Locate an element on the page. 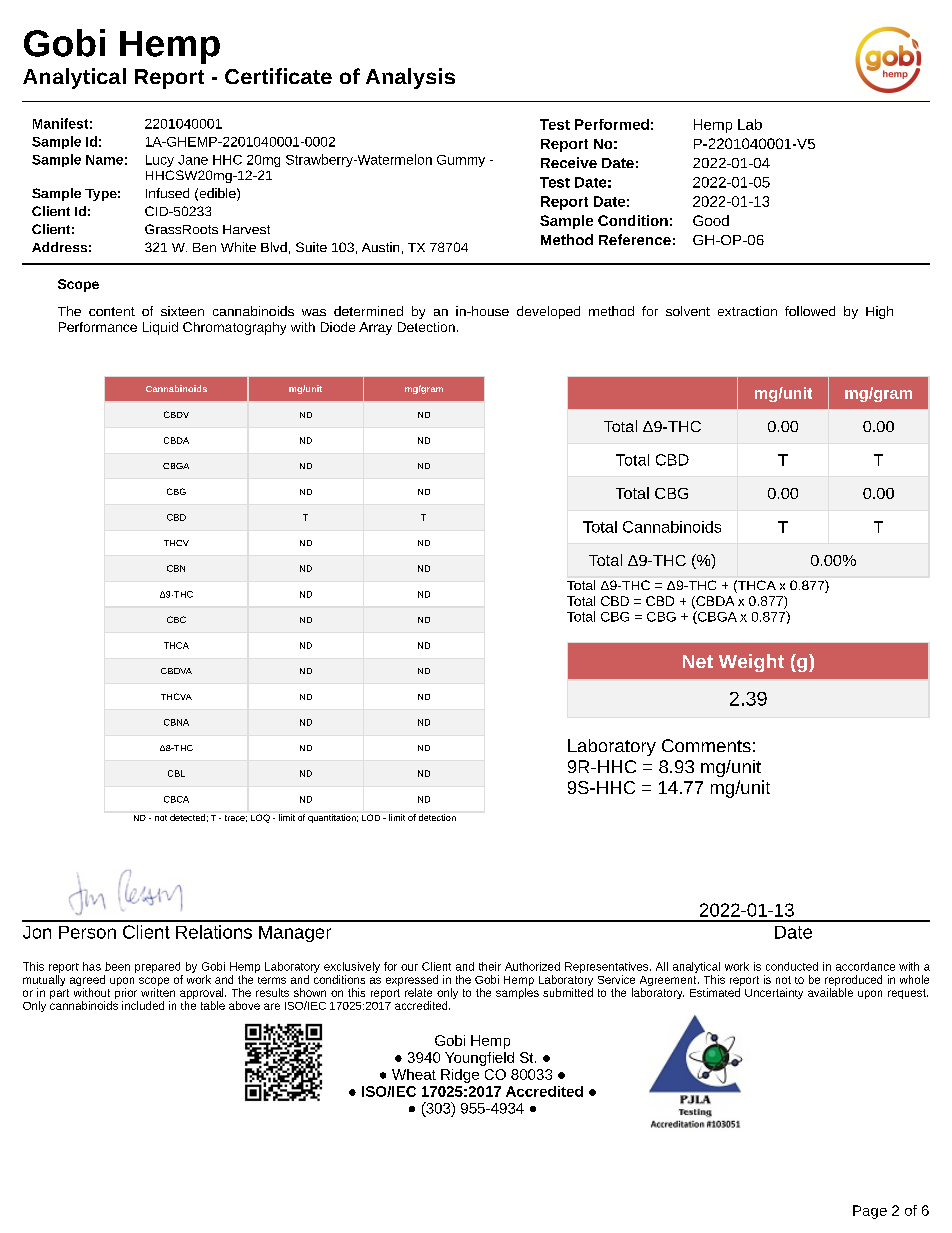 Image resolution: width=952 pixels, height=1233 pixels. LOD is located at coordinates (371, 817).
